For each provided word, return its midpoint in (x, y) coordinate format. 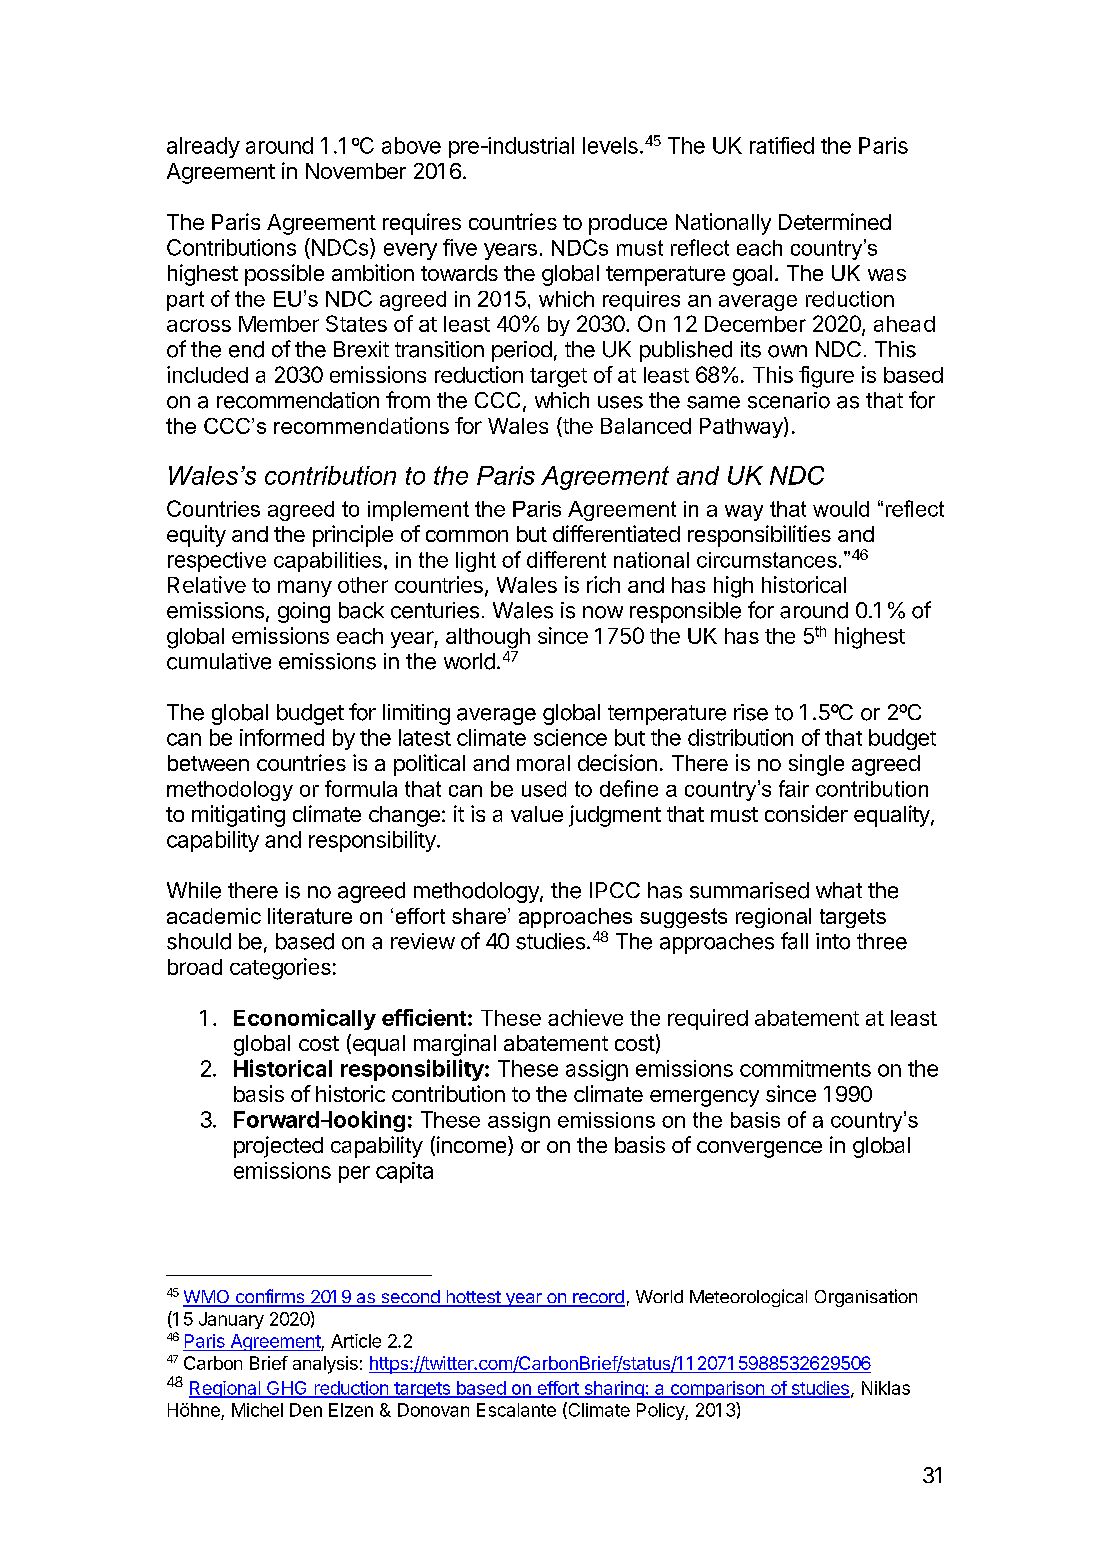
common (467, 536)
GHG (287, 1389)
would (841, 509)
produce (628, 224)
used (544, 789)
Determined (835, 221)
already (203, 147)
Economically (305, 1019)
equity (196, 536)
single (816, 765)
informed (282, 737)
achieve (585, 1017)
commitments (805, 1068)
